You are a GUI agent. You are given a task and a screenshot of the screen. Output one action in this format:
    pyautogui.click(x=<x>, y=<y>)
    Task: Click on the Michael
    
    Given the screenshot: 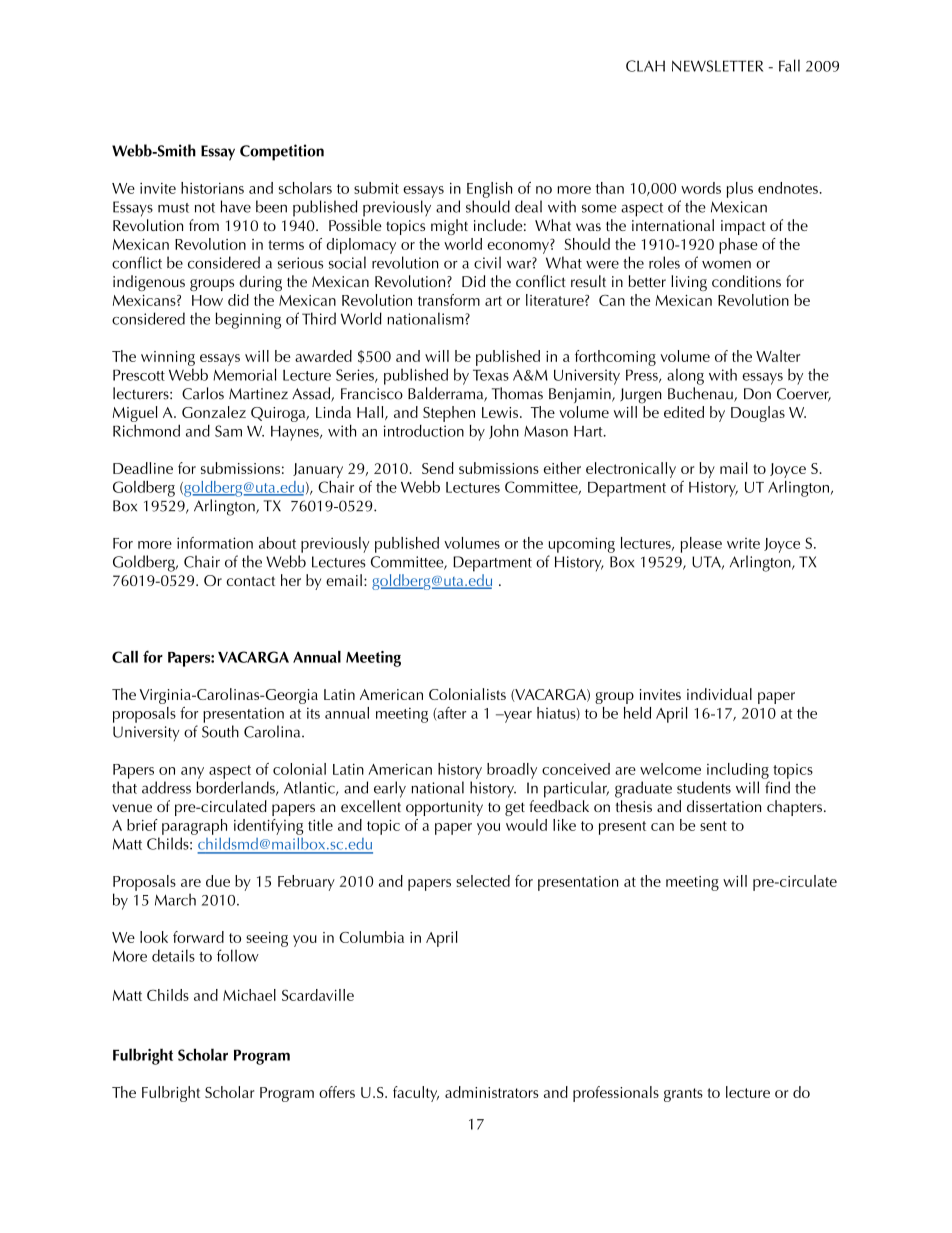 What is the action you would take?
    pyautogui.click(x=249, y=995)
